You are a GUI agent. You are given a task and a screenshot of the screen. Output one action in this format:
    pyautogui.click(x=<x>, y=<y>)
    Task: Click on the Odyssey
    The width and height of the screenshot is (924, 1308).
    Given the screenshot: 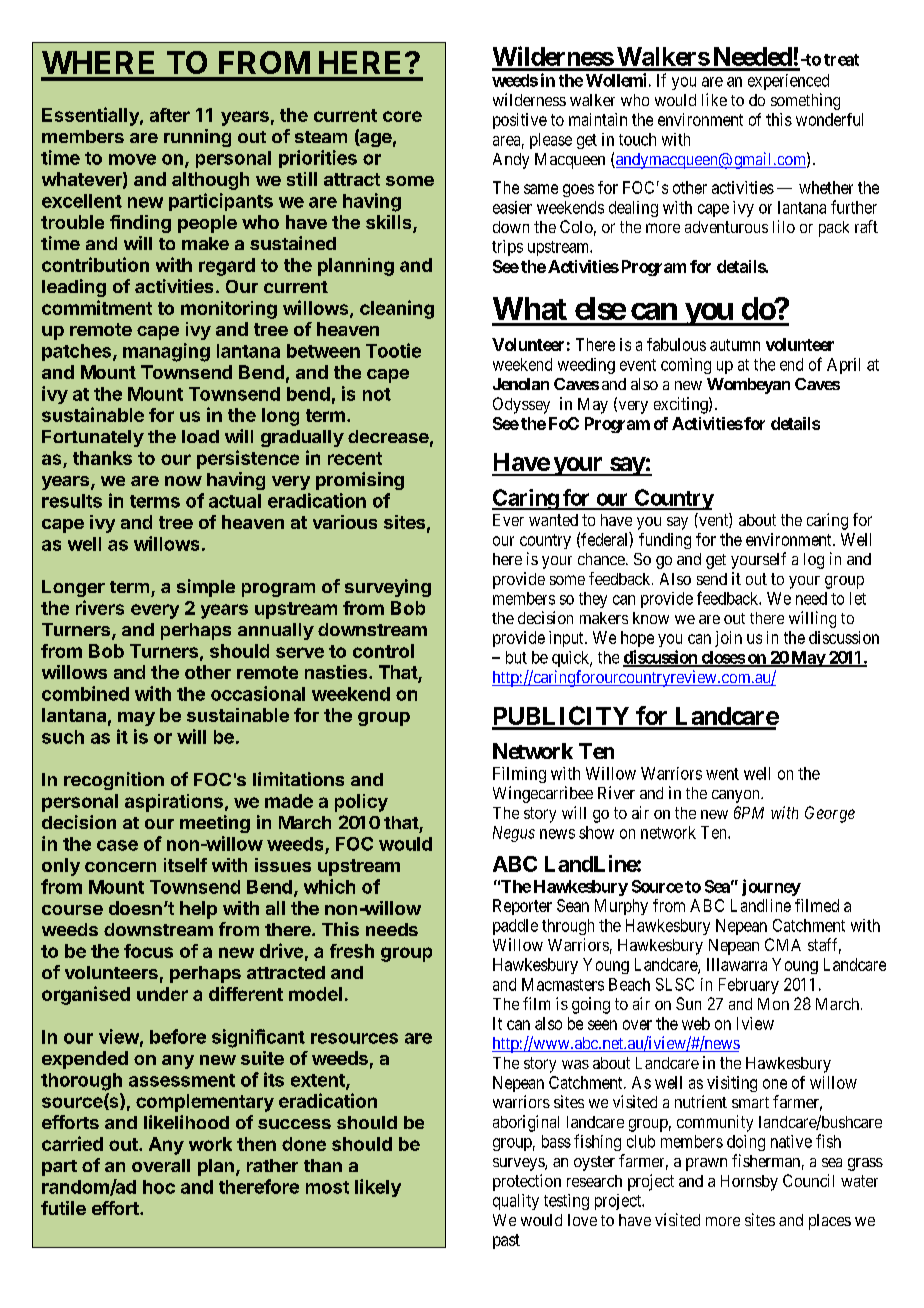 What is the action you would take?
    pyautogui.click(x=521, y=405)
